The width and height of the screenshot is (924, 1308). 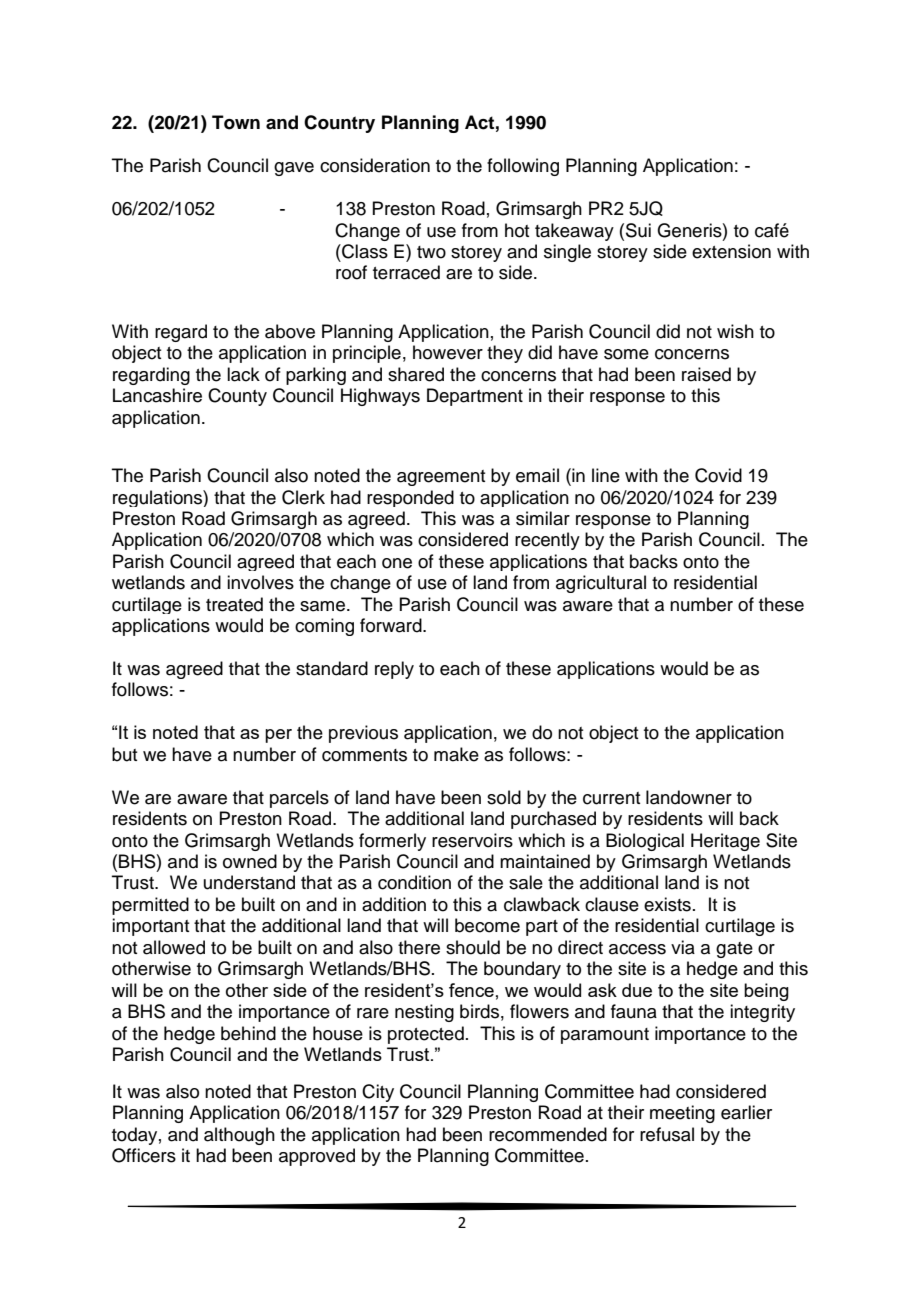 What do you see at coordinates (718, 475) in the screenshot?
I see `Covid` at bounding box center [718, 475].
